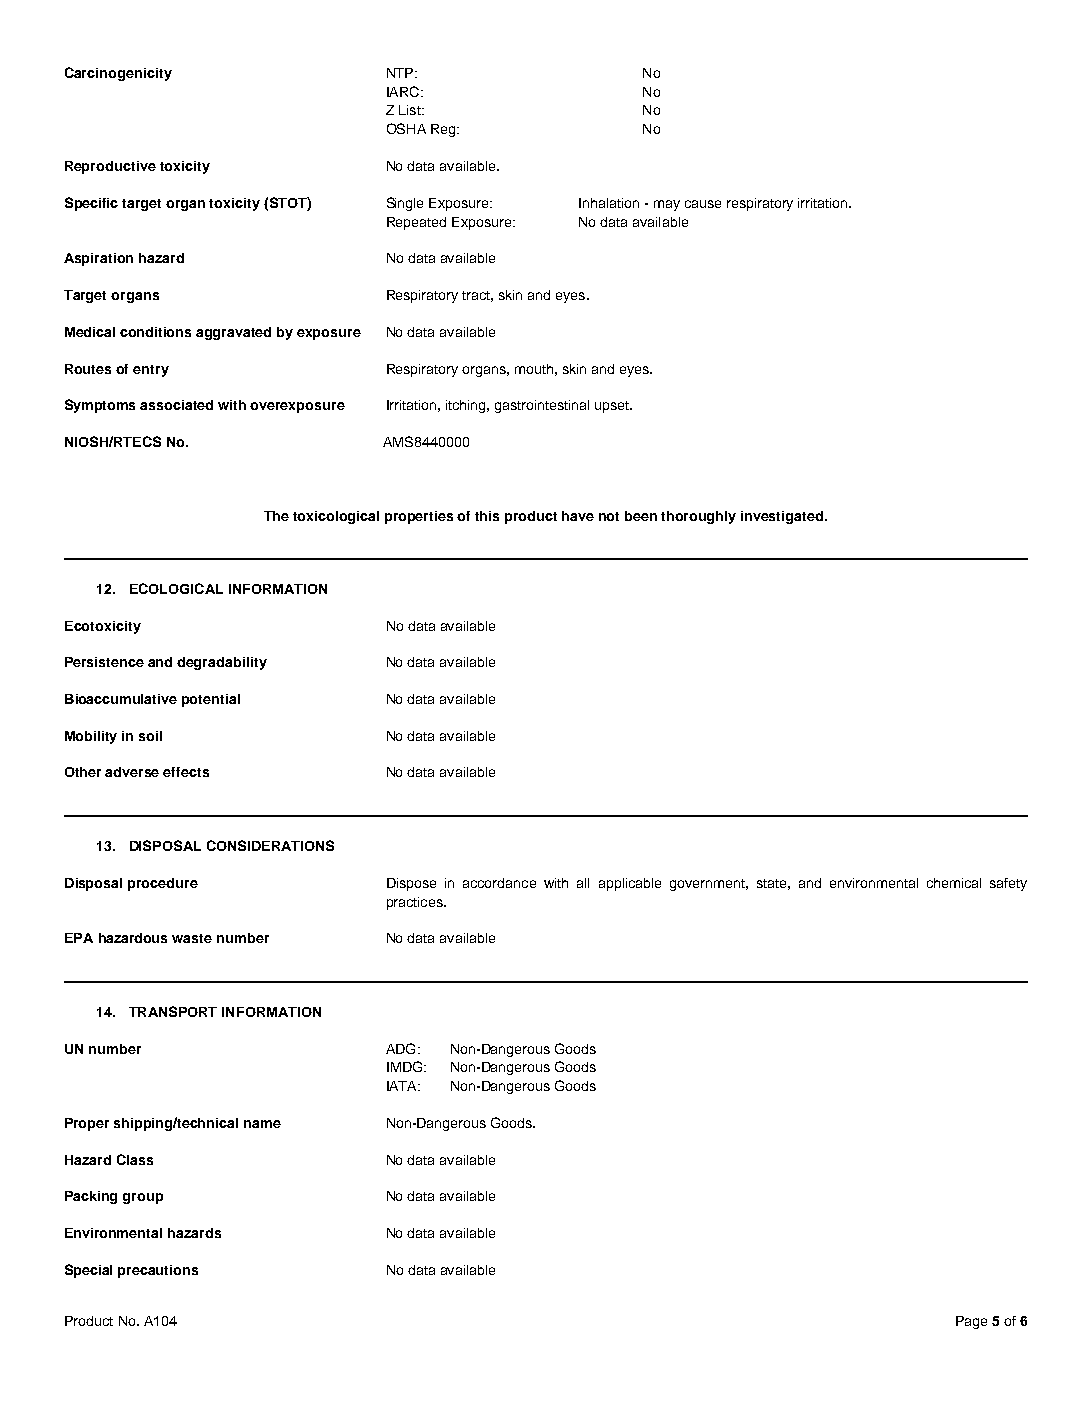  What do you see at coordinates (954, 883) in the screenshot?
I see `chemical` at bounding box center [954, 883].
